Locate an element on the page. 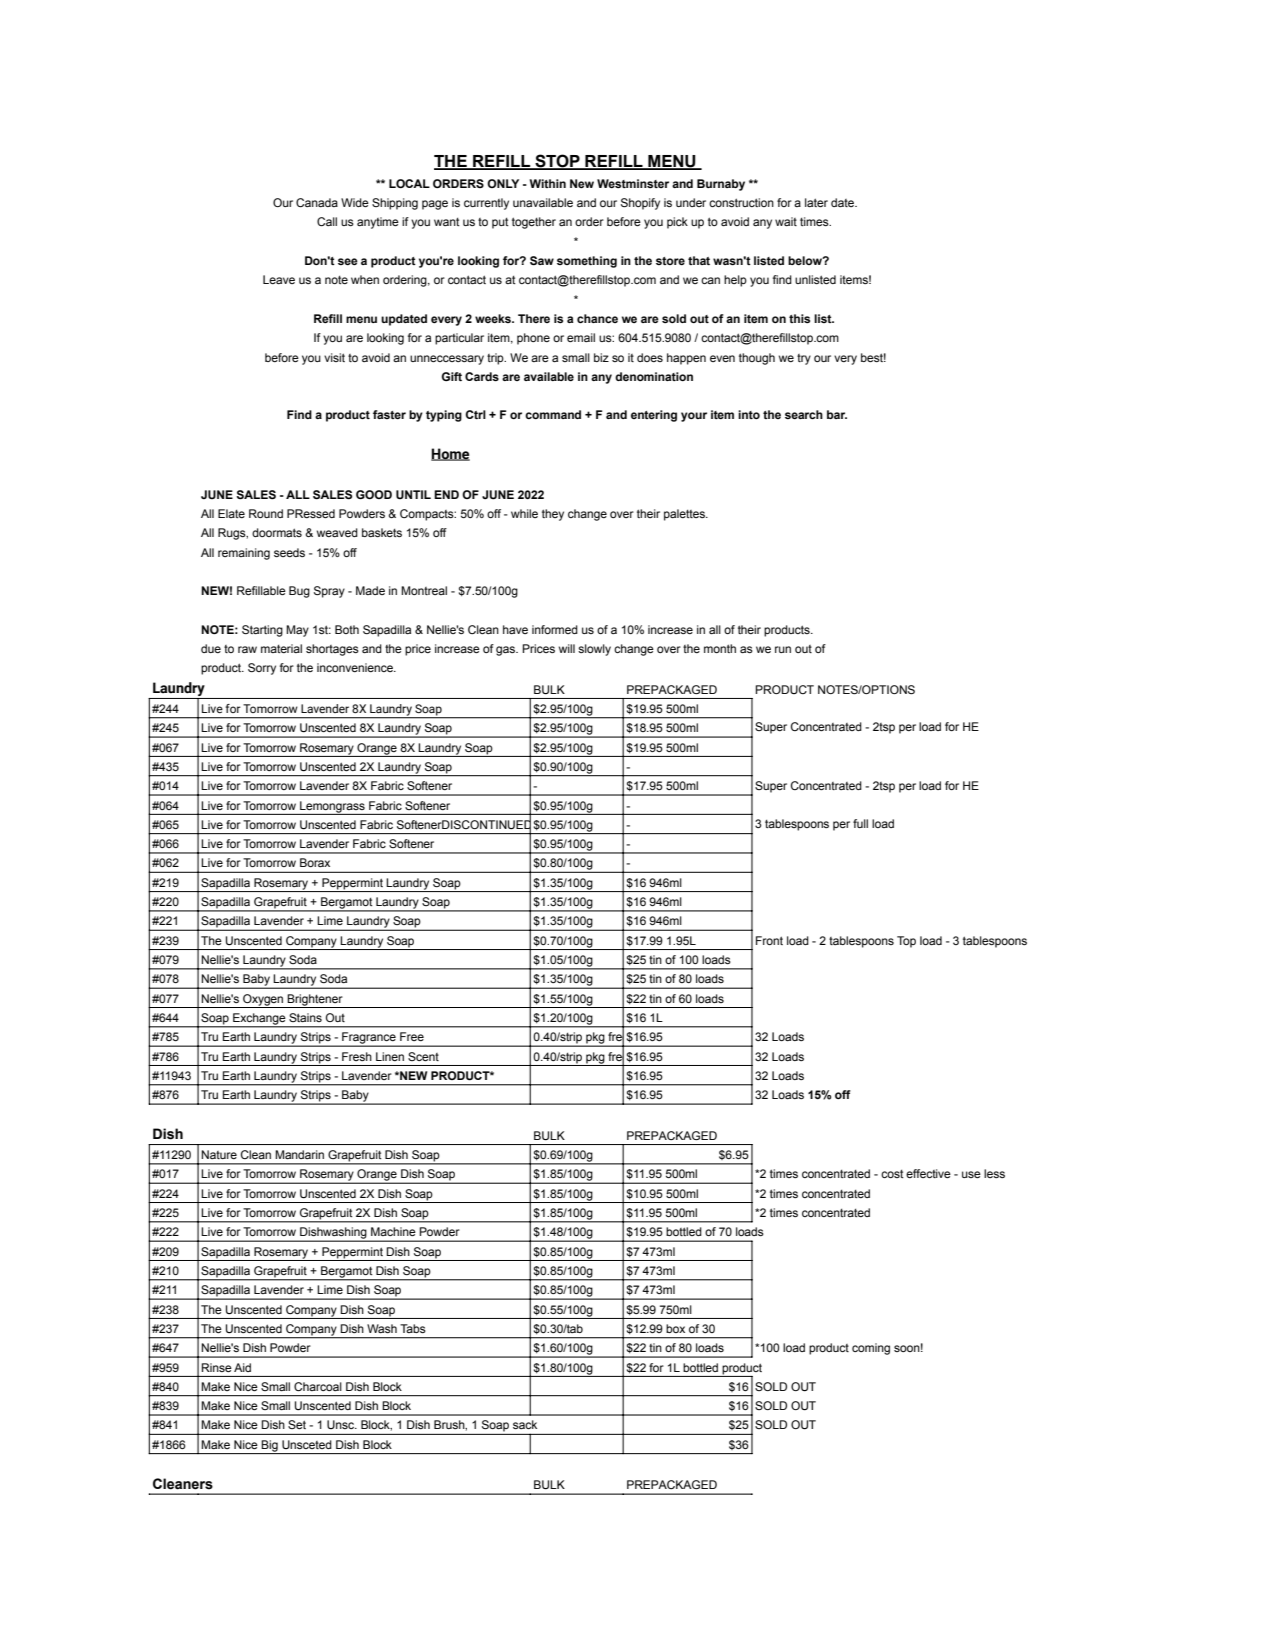 The width and height of the image is (1273, 1647). Call is located at coordinates (327, 221).
